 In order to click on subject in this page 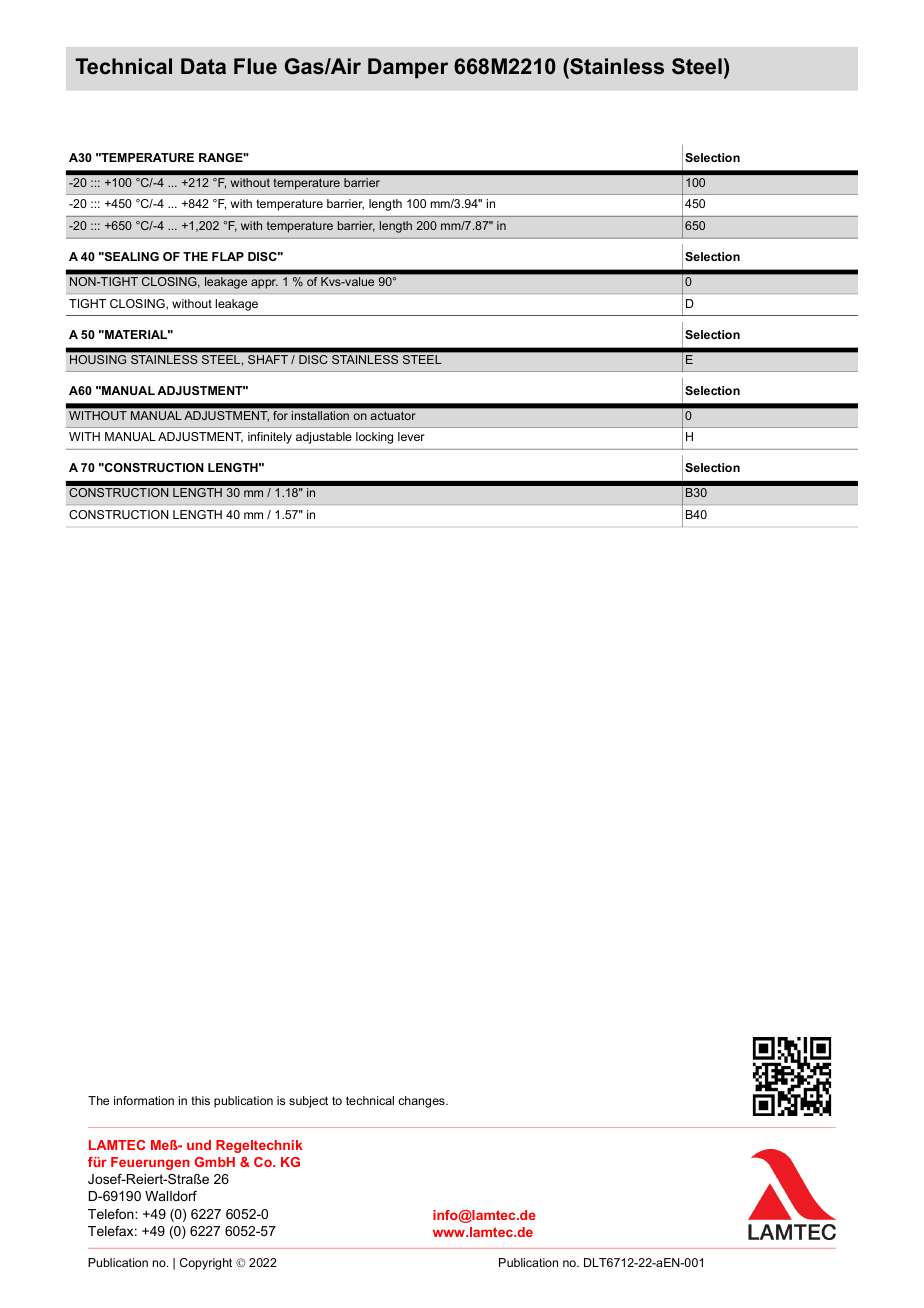, I will do `click(308, 1102)`.
